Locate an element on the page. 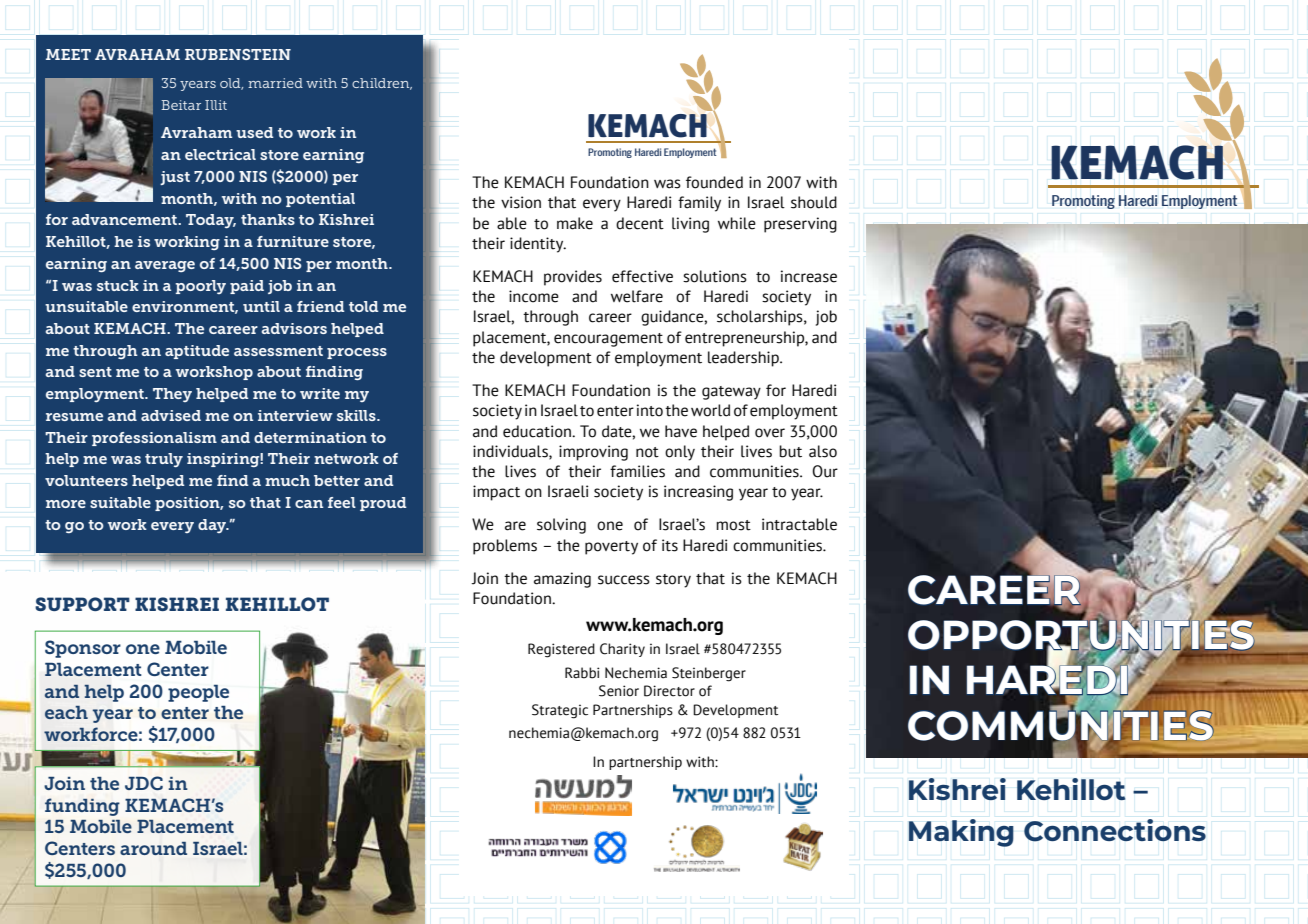 This document has width=1308, height=924. also is located at coordinates (823, 451).
